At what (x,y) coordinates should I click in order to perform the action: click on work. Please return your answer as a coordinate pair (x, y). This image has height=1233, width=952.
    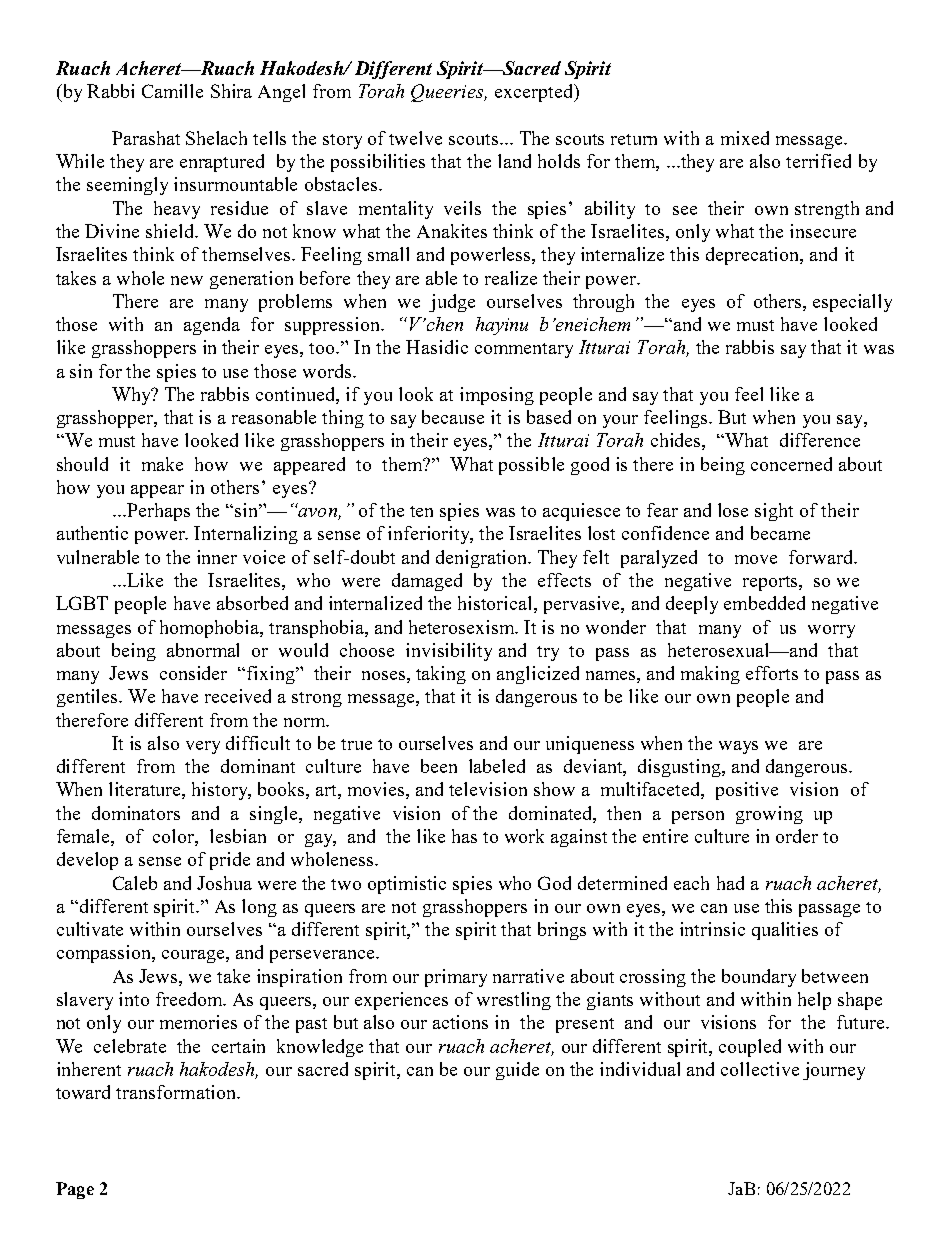
    Looking at the image, I should click on (524, 836).
